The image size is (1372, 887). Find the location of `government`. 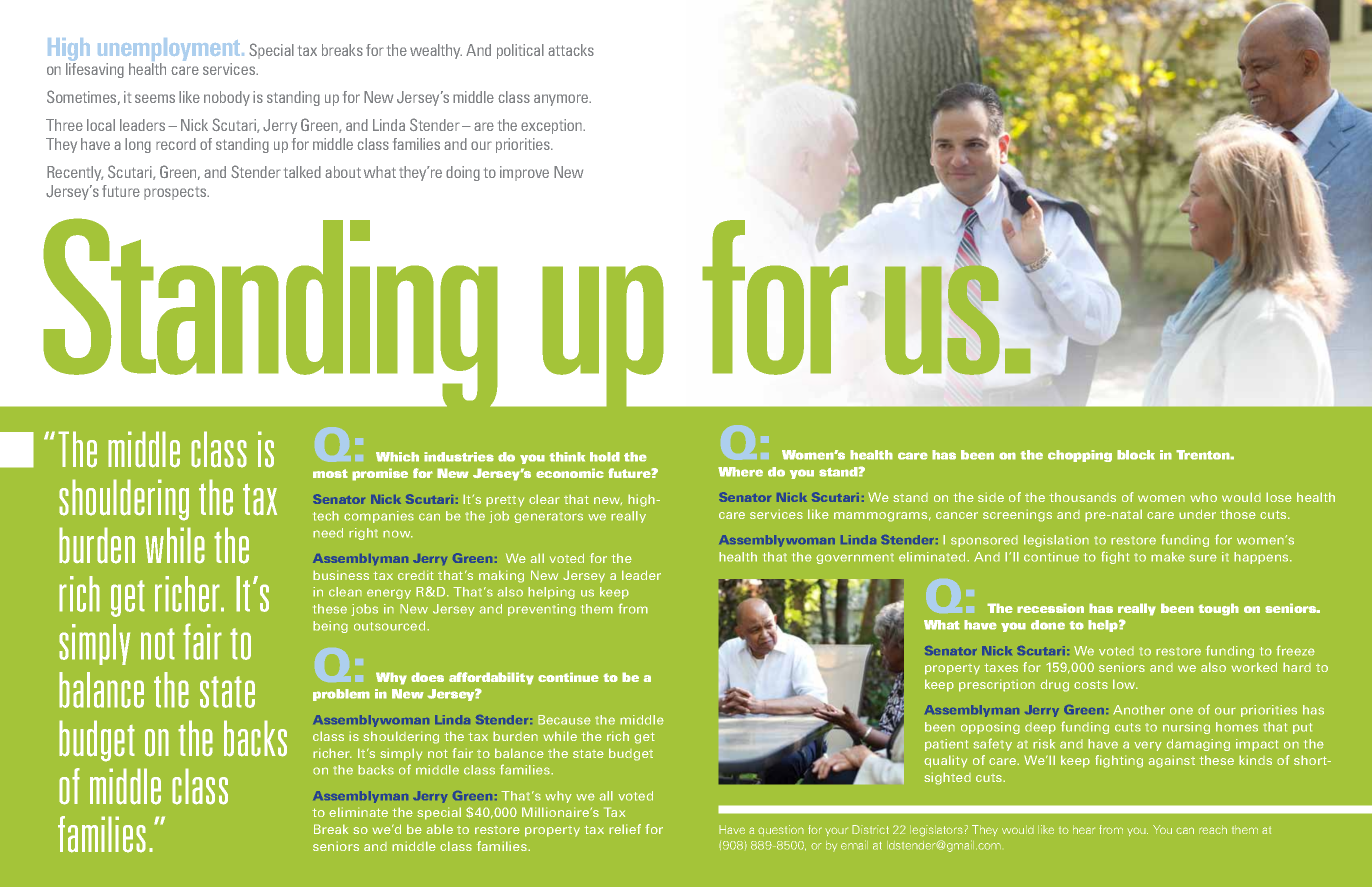

government is located at coordinates (855, 558).
